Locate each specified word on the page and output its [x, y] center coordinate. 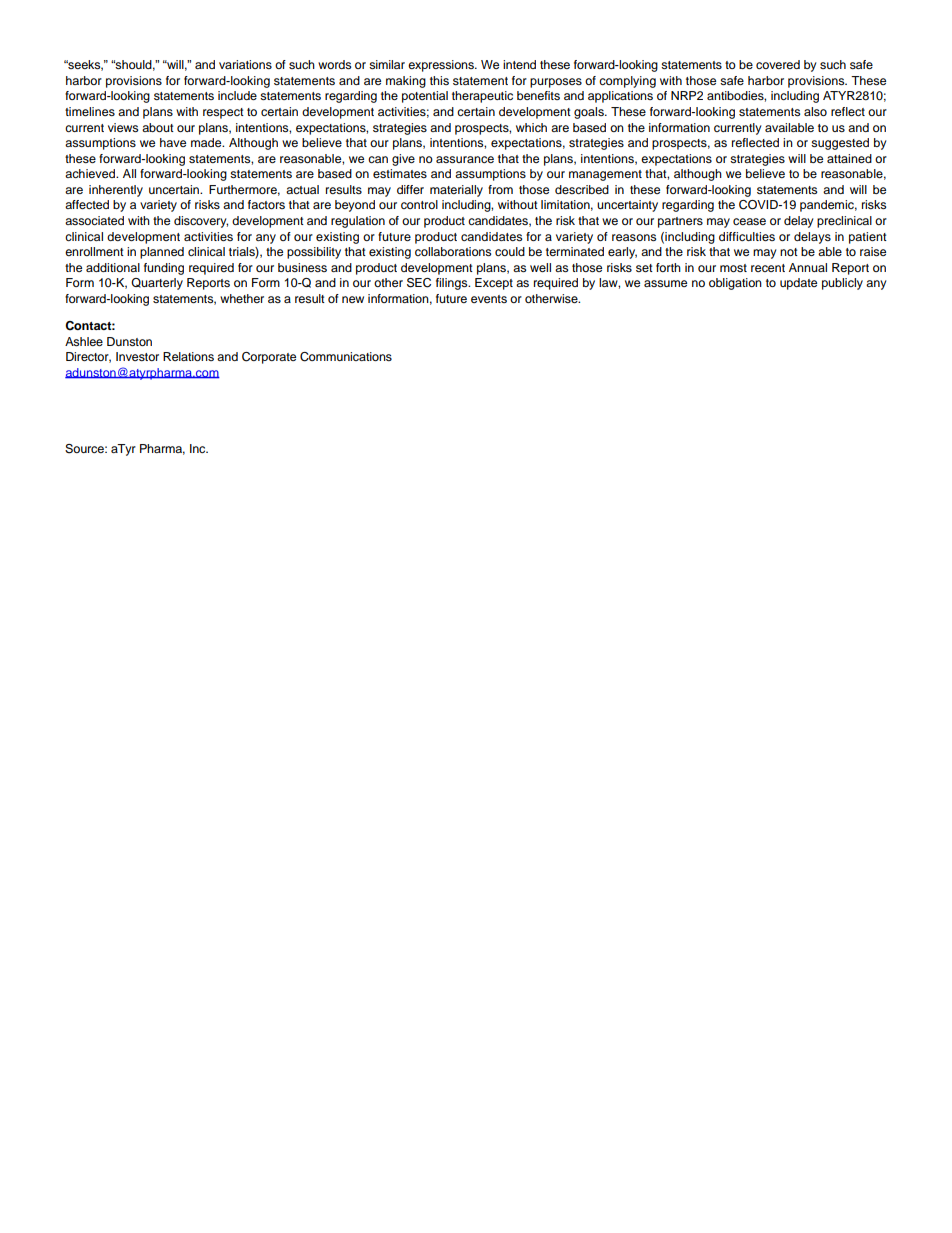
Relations [188, 356]
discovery [201, 222]
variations [245, 64]
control [419, 204]
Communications [346, 357]
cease [749, 221]
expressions [442, 66]
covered [778, 64]
